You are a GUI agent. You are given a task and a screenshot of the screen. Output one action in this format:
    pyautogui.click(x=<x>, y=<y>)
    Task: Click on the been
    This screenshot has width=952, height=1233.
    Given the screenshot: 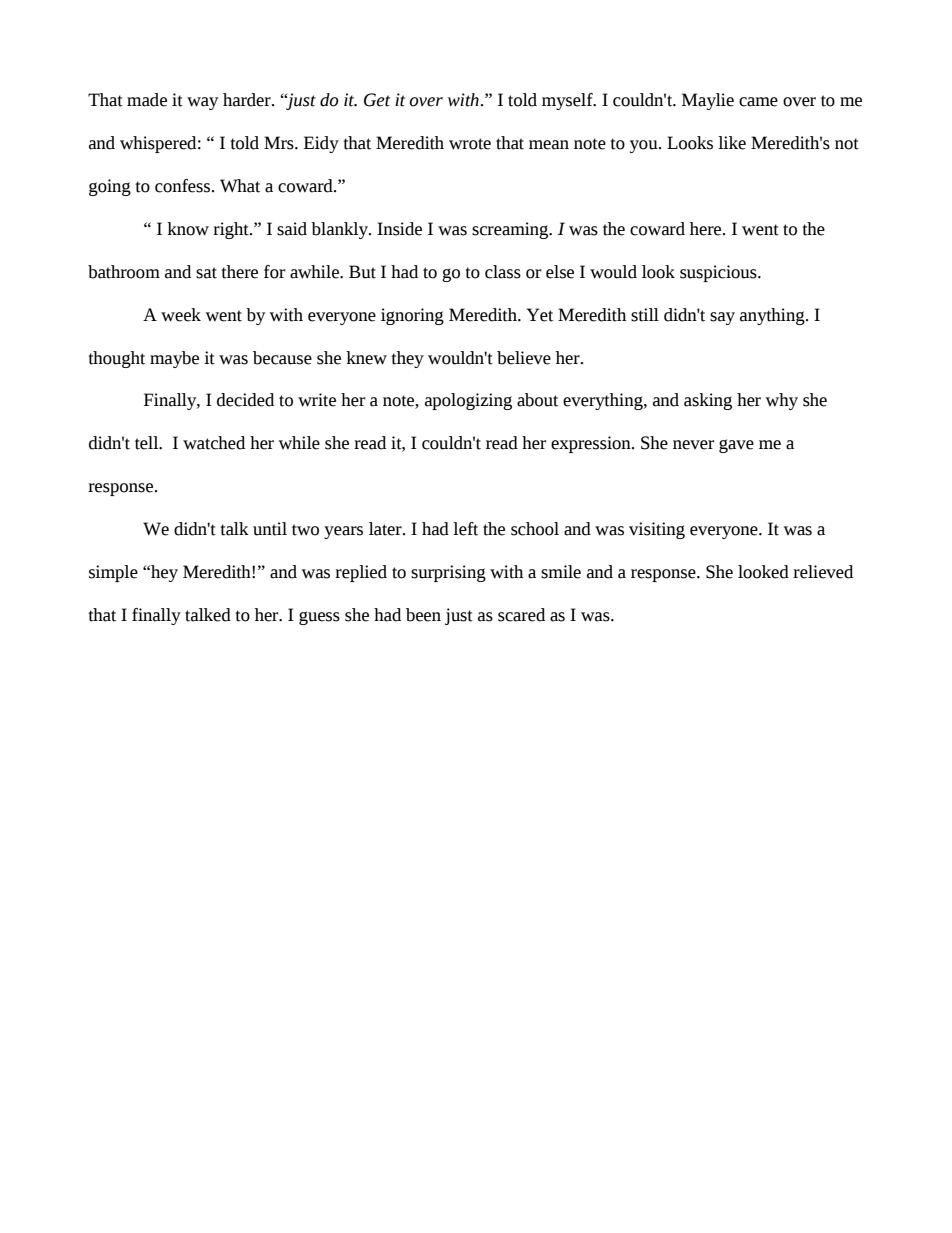 What is the action you would take?
    pyautogui.click(x=423, y=615)
